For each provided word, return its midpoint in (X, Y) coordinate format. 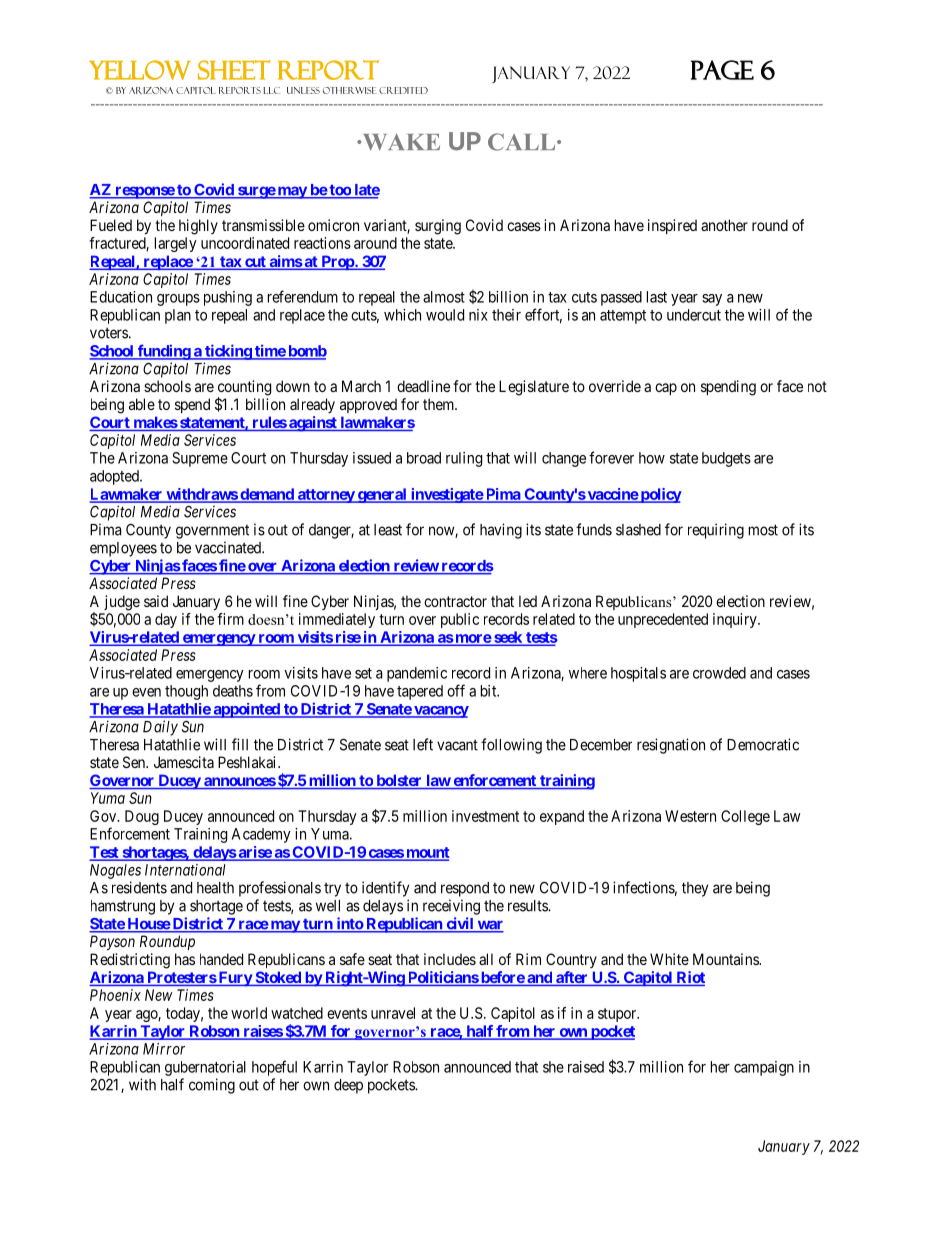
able (142, 404)
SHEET (234, 70)
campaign (764, 1068)
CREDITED (403, 90)
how (652, 458)
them (440, 404)
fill (240, 744)
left (423, 744)
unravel (393, 1013)
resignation (671, 746)
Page (722, 70)
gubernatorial (205, 1068)
